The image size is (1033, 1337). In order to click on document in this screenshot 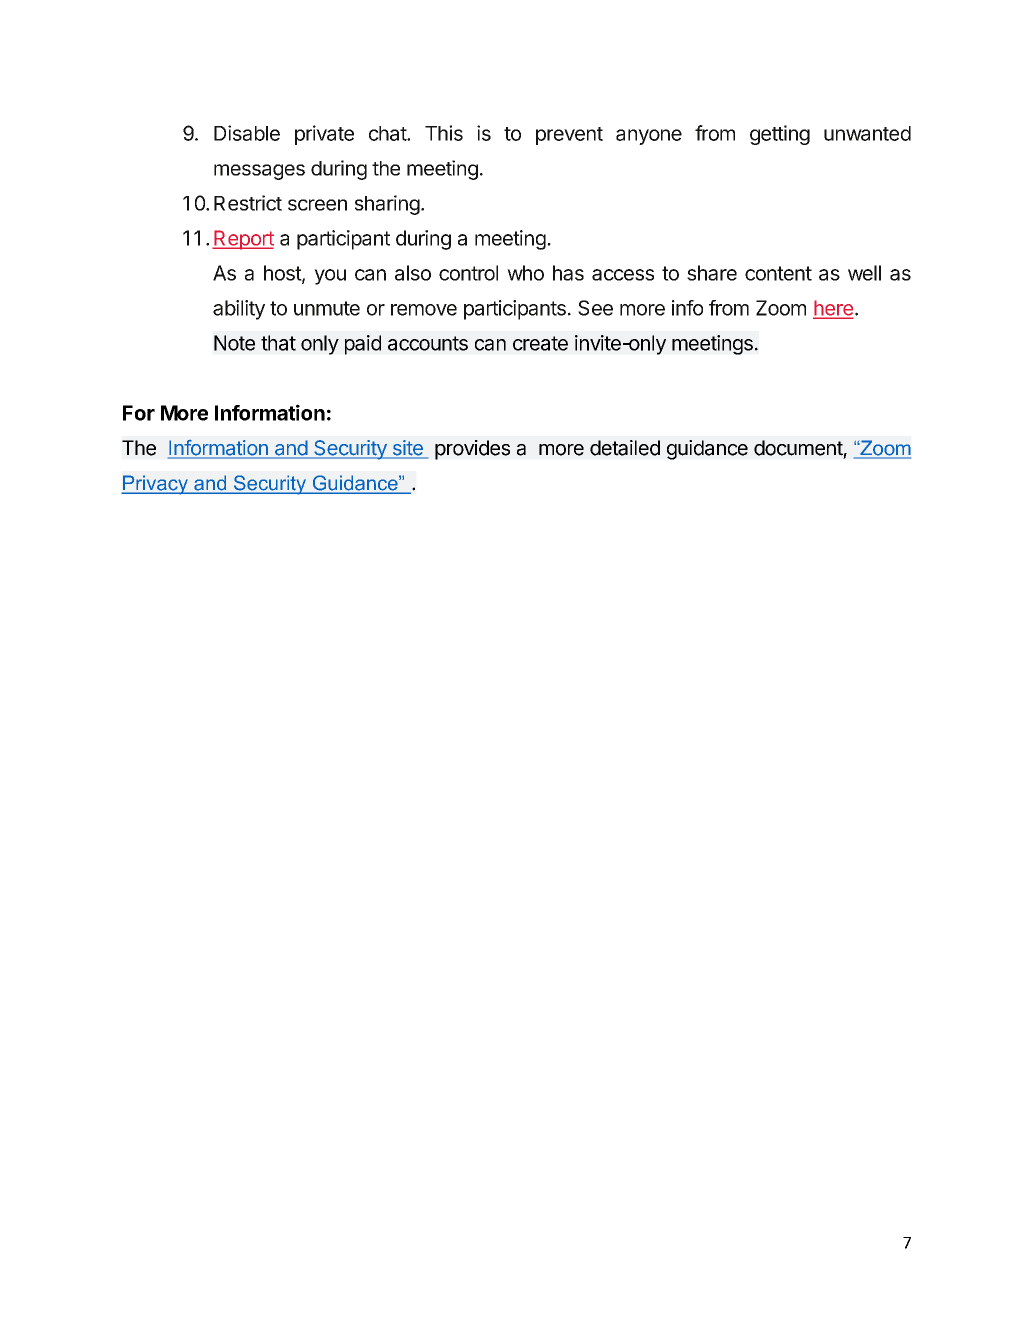, I will do `click(798, 448)`.
